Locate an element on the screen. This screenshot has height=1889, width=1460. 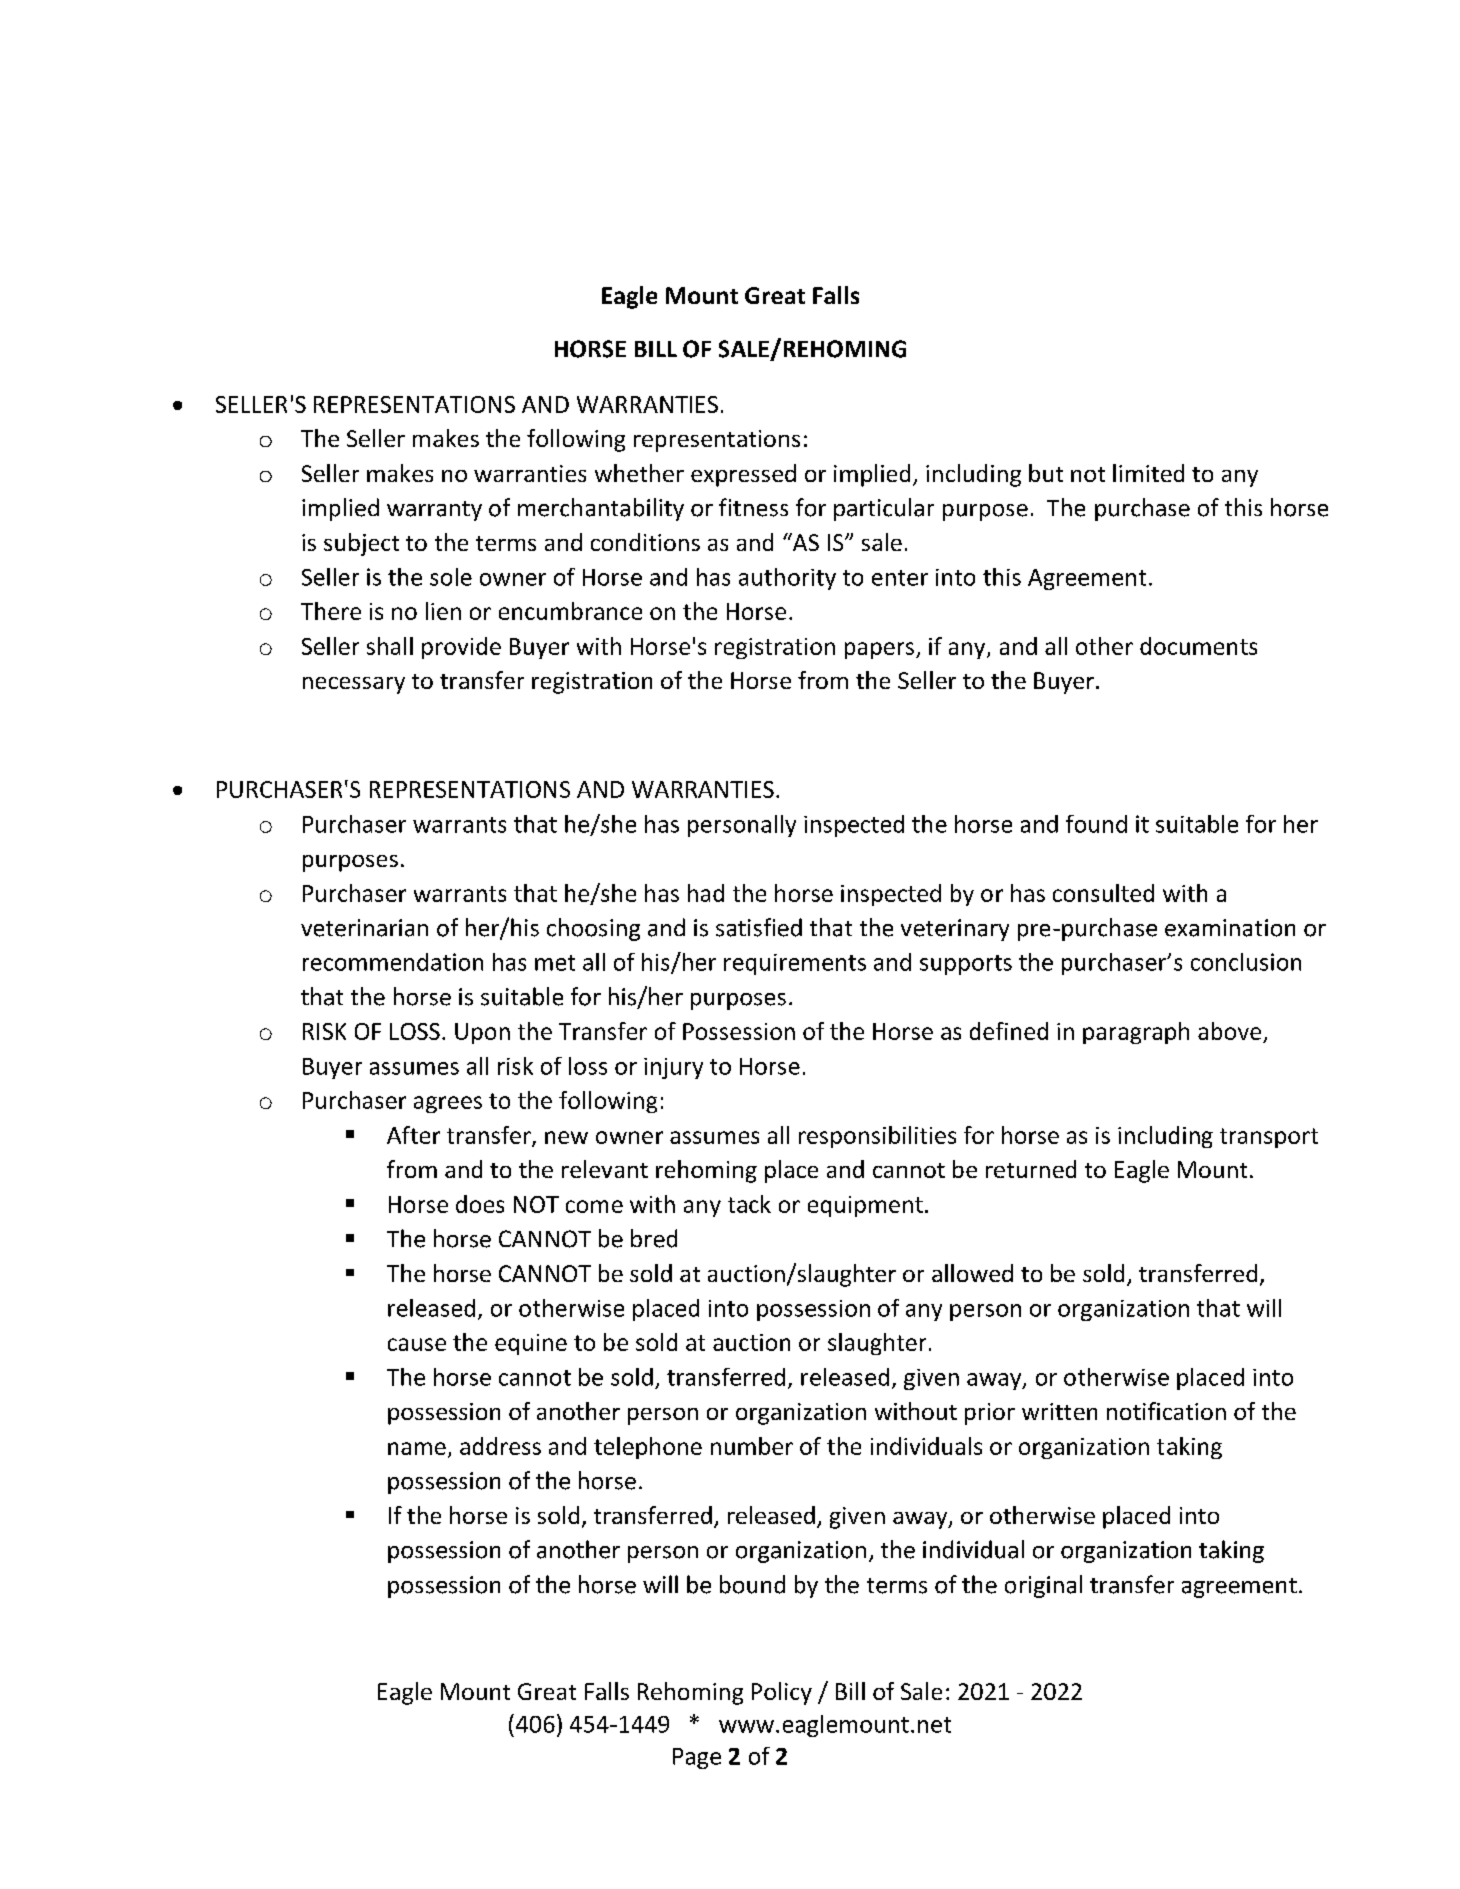
satisfied is located at coordinates (759, 927).
